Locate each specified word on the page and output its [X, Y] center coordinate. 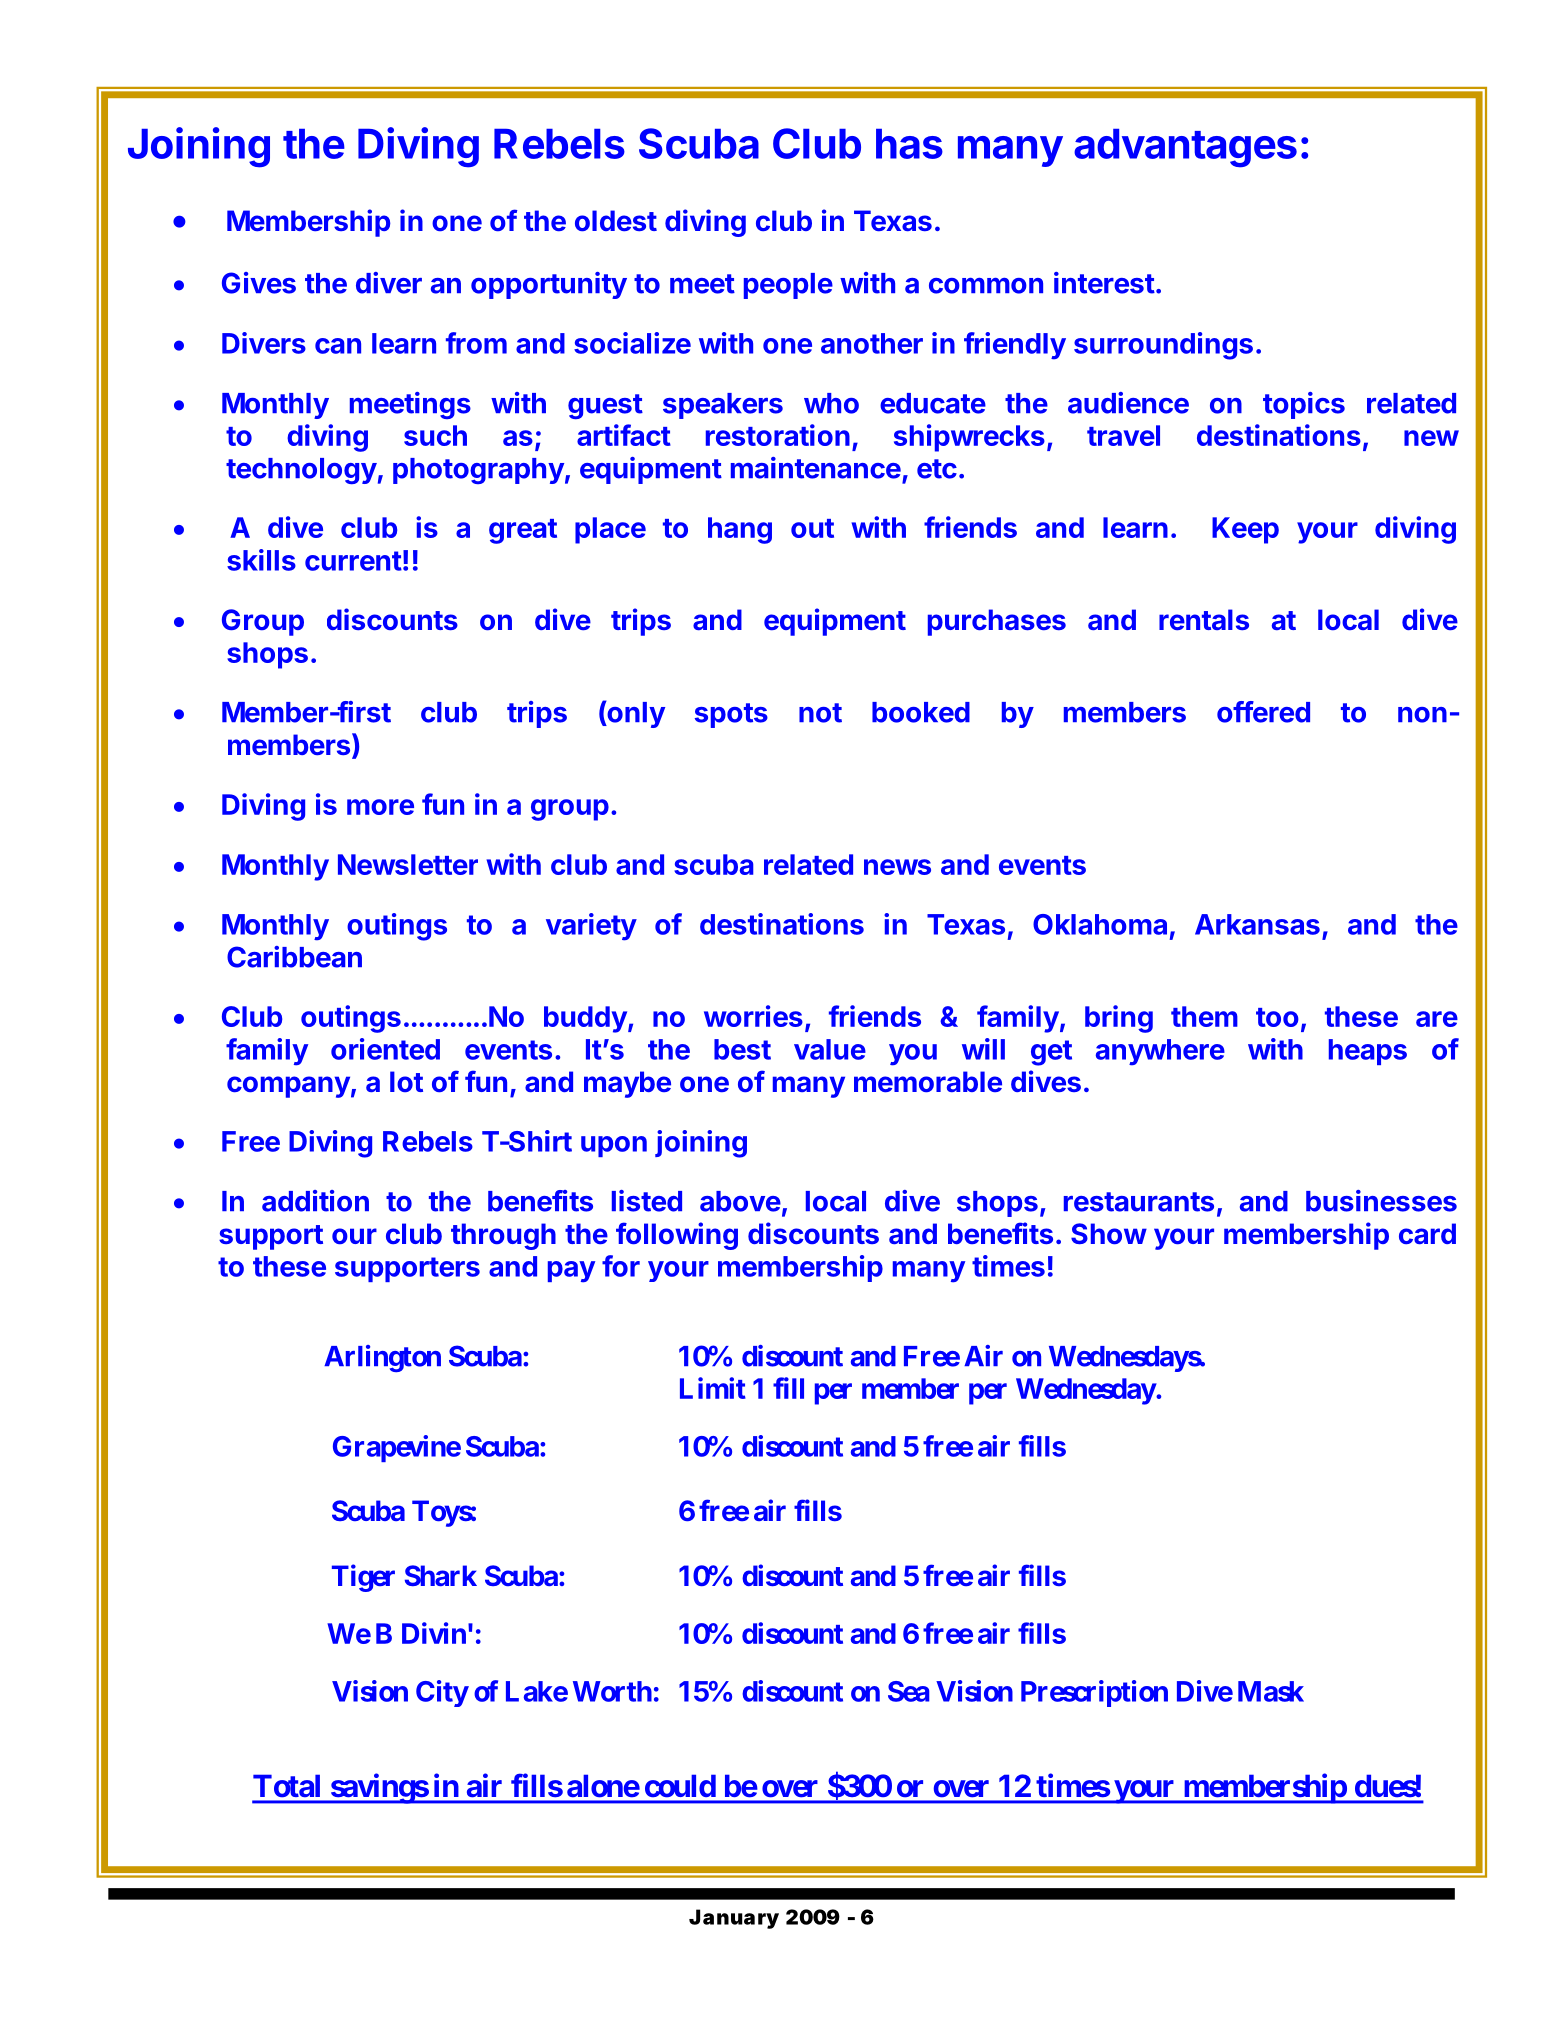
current [353, 561]
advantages [1185, 148]
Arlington [382, 1358]
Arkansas [1257, 924]
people [788, 286]
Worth [612, 1691]
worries [753, 1016]
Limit [713, 1388]
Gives [259, 283]
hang [740, 530]
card [1427, 1233]
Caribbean [294, 957]
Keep [1245, 530]
